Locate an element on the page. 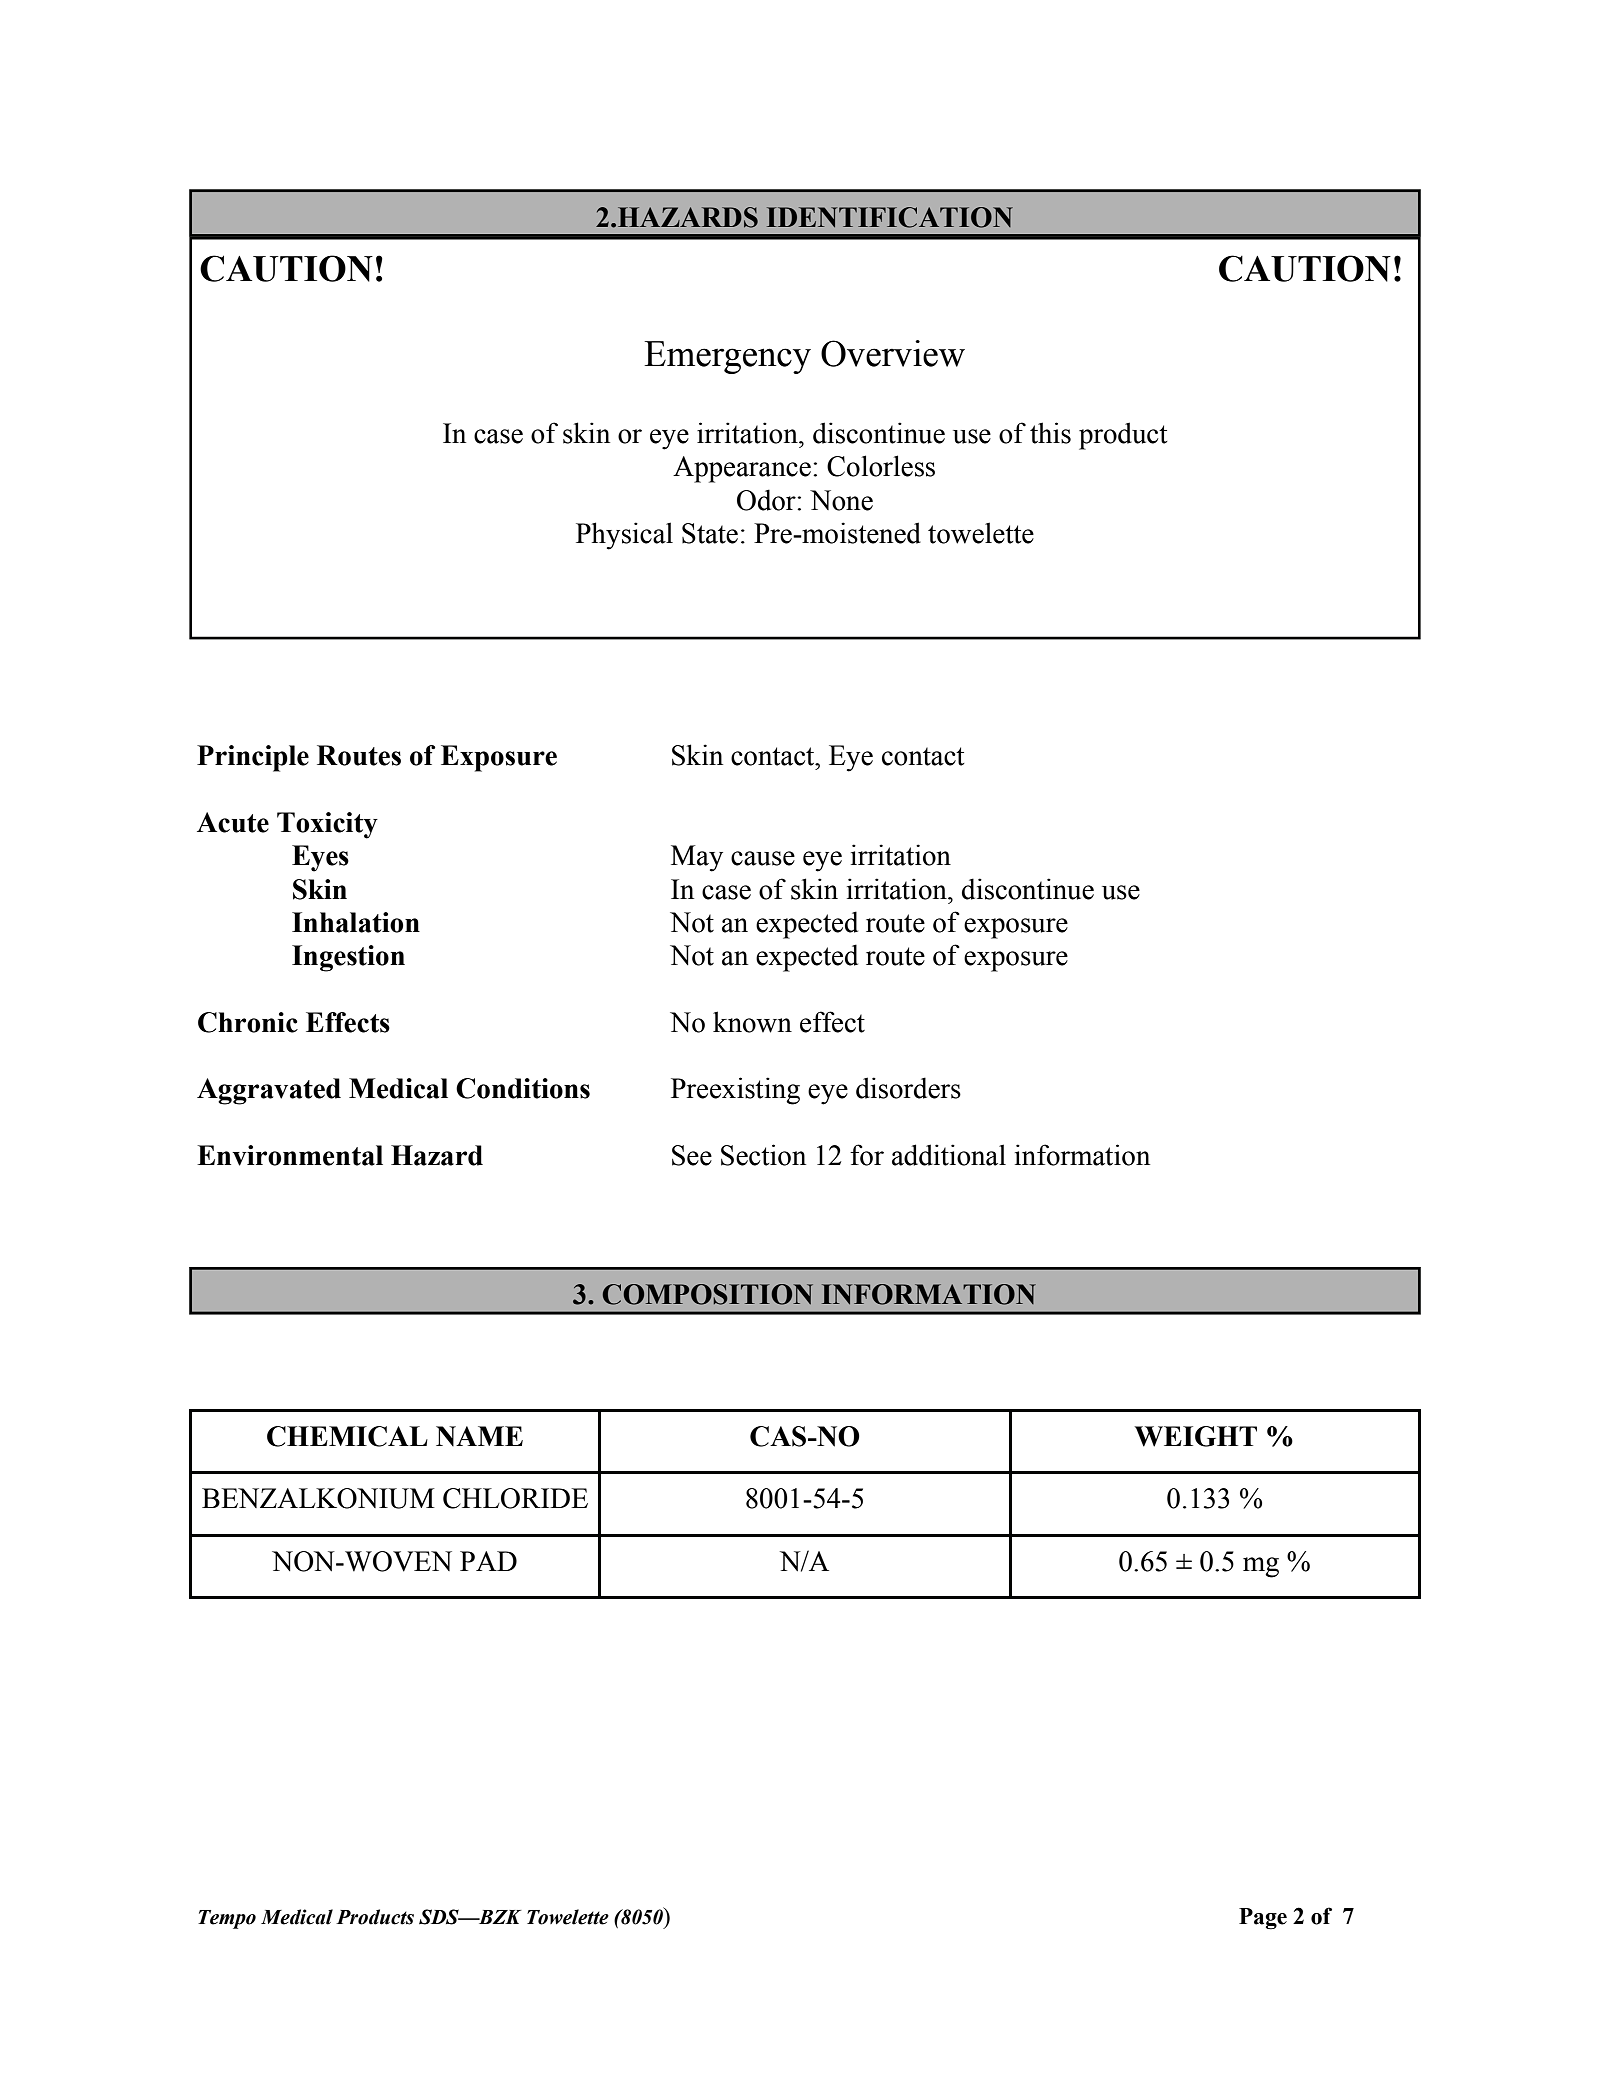 The height and width of the page is (2084, 1610). this is located at coordinates (1050, 433).
